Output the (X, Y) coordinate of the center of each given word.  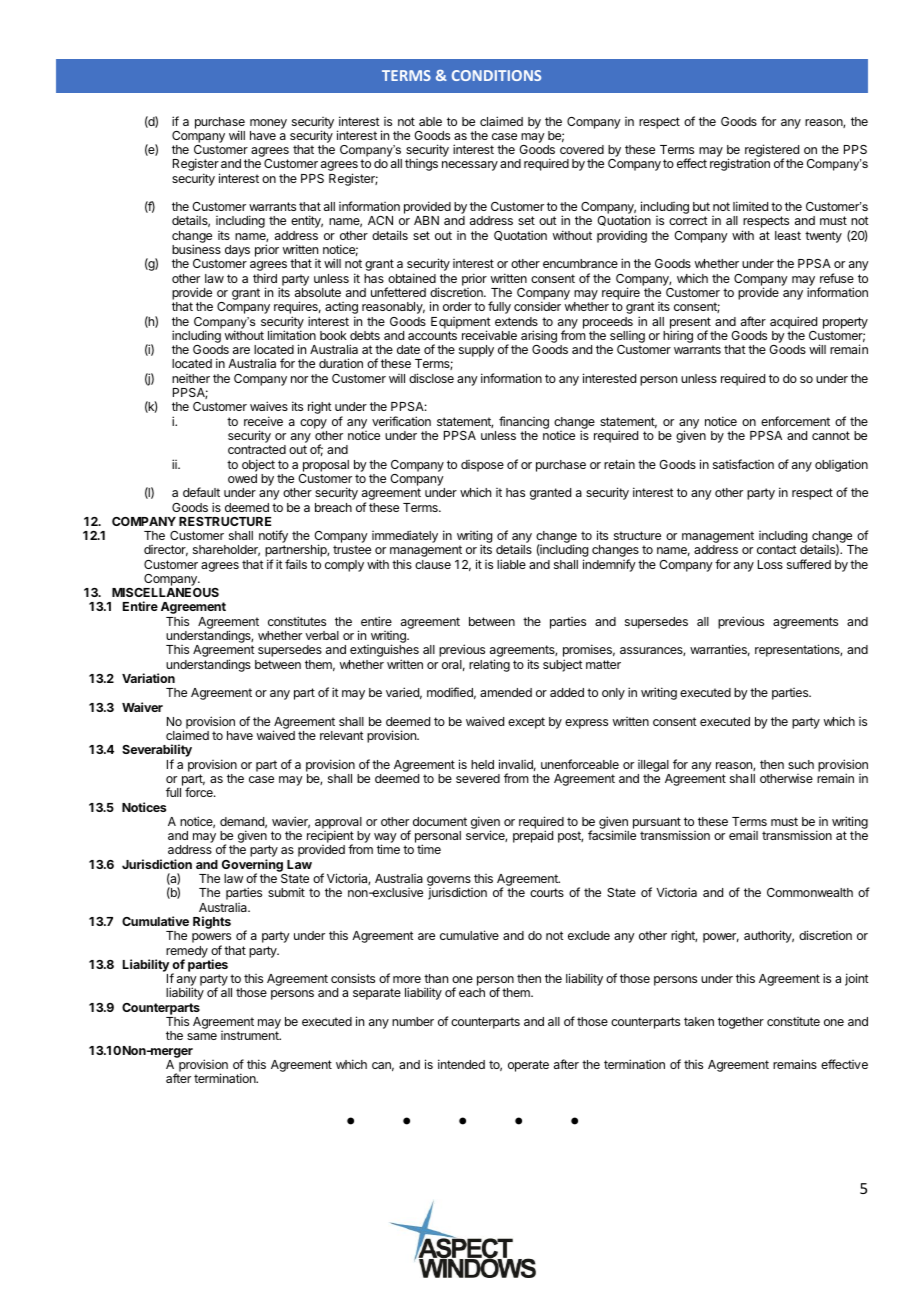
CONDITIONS (496, 75)
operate (528, 1066)
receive (263, 421)
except (526, 723)
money (268, 124)
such (801, 764)
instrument (251, 1035)
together (741, 1023)
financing (524, 422)
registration (740, 164)
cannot (831, 435)
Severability (157, 752)
